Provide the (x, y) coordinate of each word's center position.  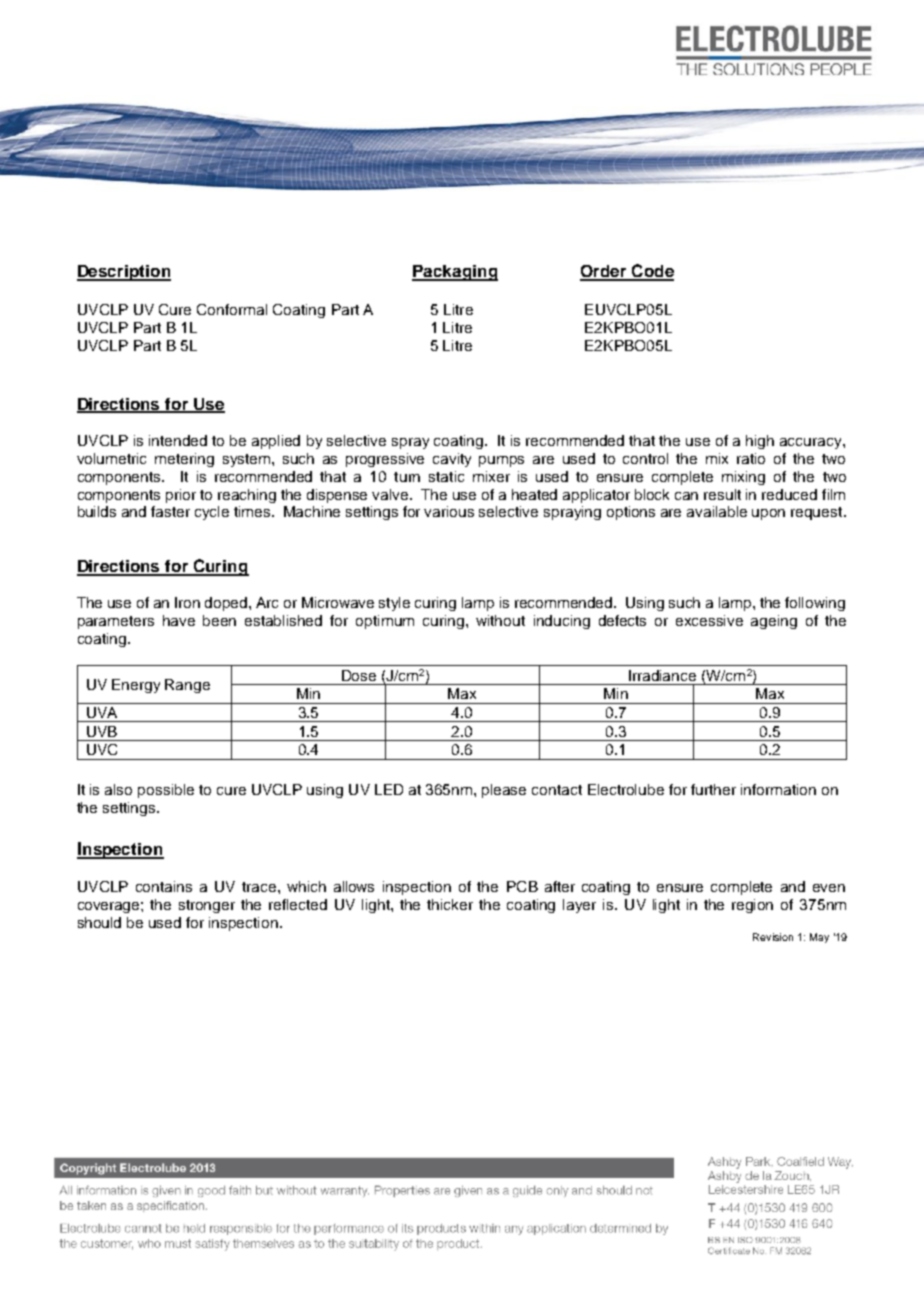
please (504, 791)
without (500, 620)
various (449, 511)
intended (178, 440)
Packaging (455, 273)
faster (170, 511)
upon (768, 514)
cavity (452, 460)
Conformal (232, 309)
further (713, 789)
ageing (774, 622)
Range (187, 686)
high (760, 442)
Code (652, 272)
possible (166, 791)
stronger (207, 906)
